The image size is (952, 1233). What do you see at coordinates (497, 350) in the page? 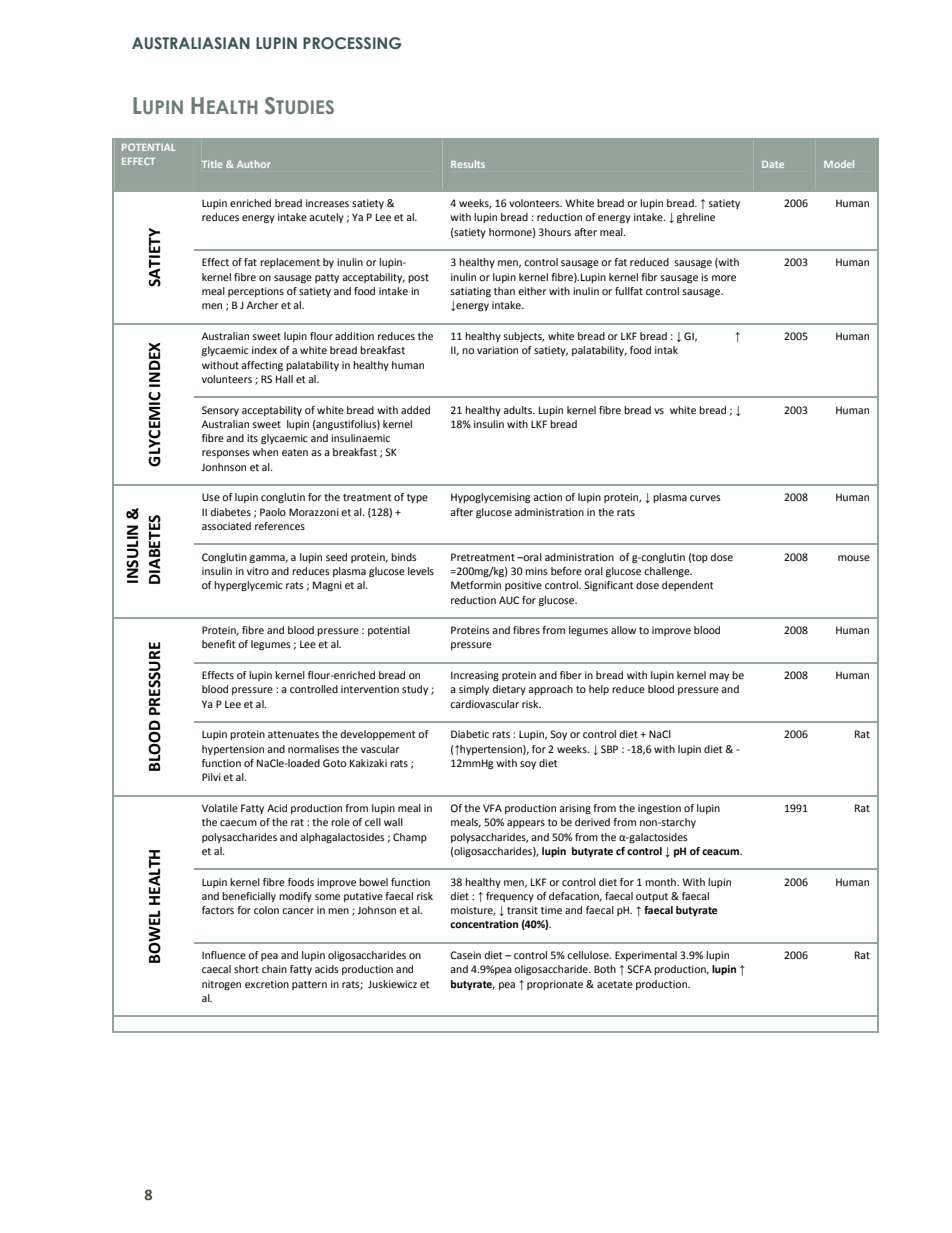
I see `variation` at bounding box center [497, 350].
